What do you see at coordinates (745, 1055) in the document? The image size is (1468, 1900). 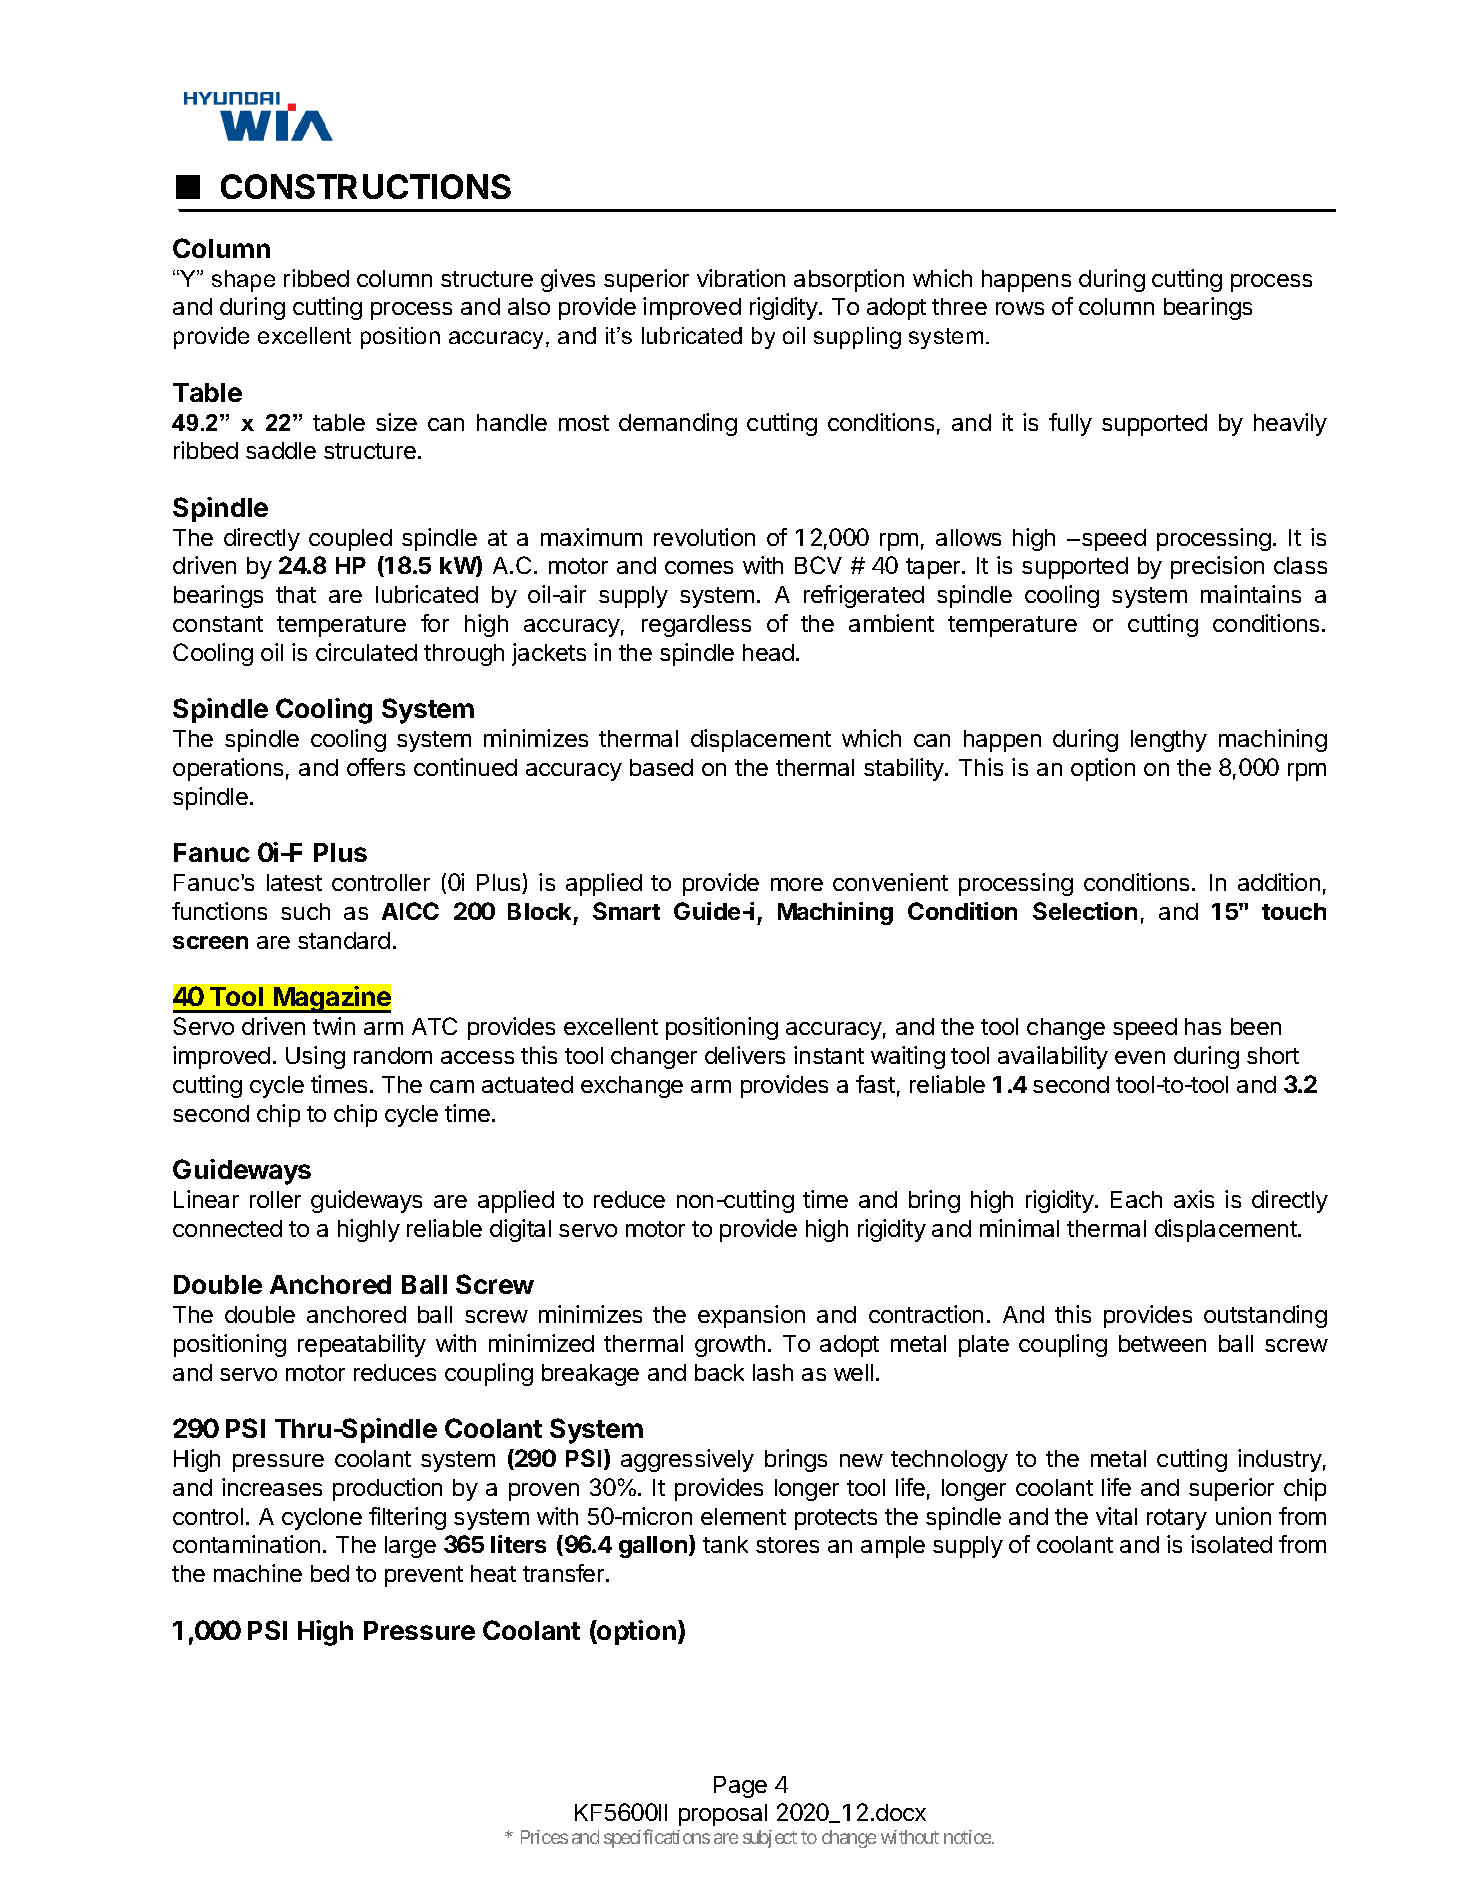 I see `delivers` at bounding box center [745, 1055].
